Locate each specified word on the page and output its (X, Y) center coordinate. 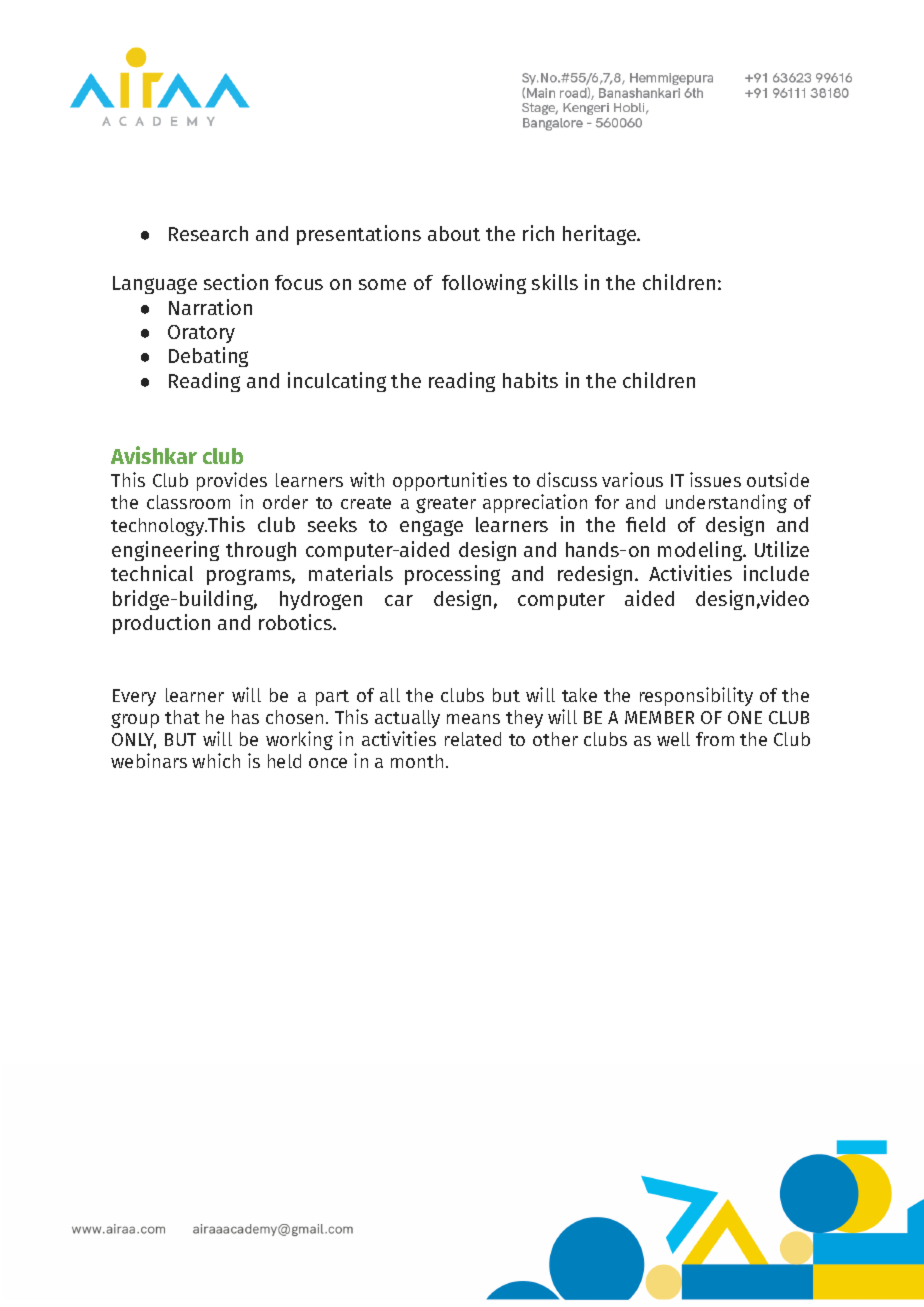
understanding (726, 503)
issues (715, 479)
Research (208, 233)
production (161, 624)
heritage (601, 235)
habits (530, 380)
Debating (208, 357)
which (216, 760)
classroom (188, 502)
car (399, 600)
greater (446, 505)
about (454, 233)
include (776, 573)
